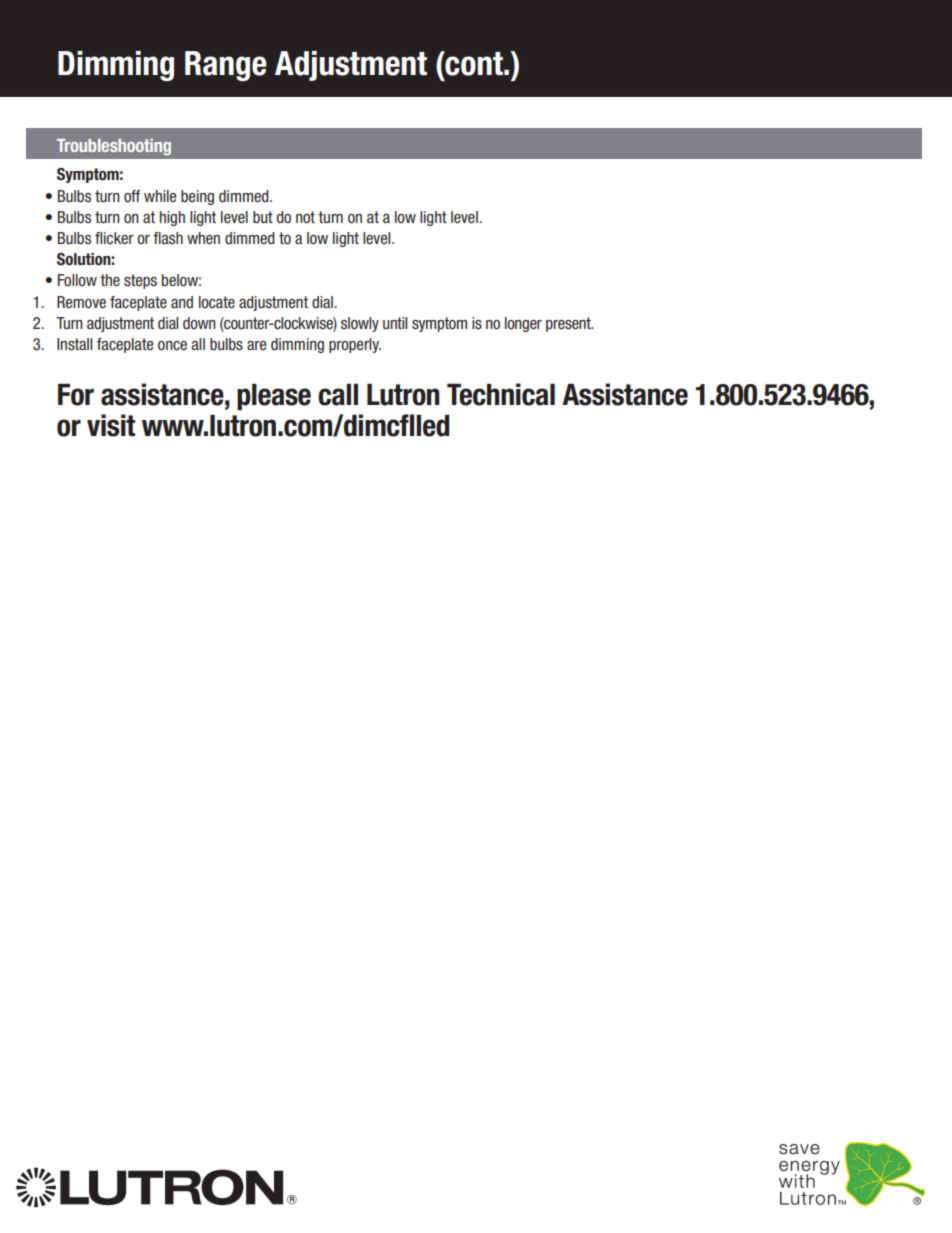 The image size is (952, 1233). What do you see at coordinates (217, 302) in the screenshot?
I see `locate` at bounding box center [217, 302].
